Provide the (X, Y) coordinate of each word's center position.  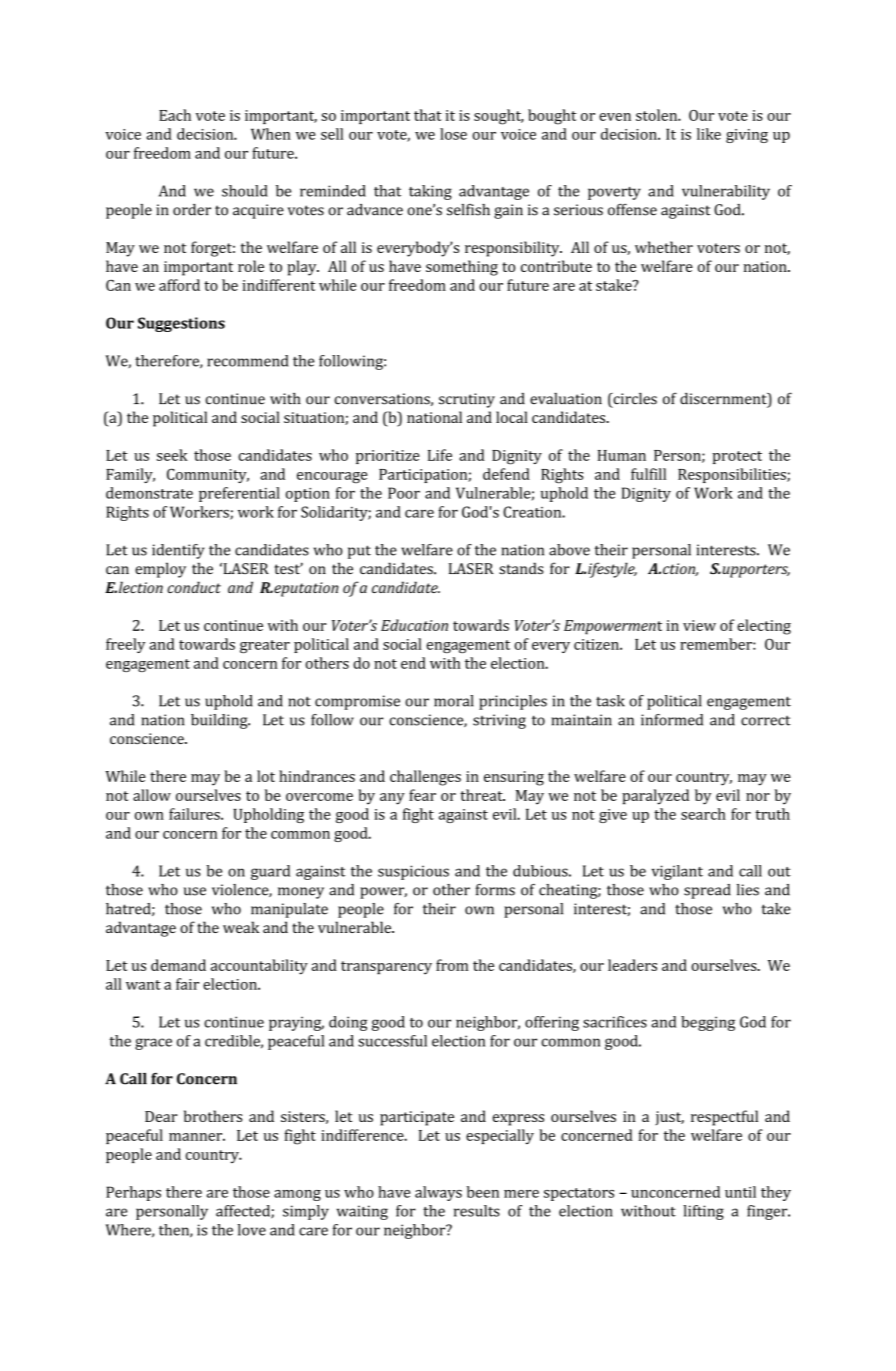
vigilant (677, 872)
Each (175, 115)
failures (195, 814)
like (709, 134)
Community (208, 475)
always (438, 1193)
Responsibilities (733, 475)
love (252, 1230)
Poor (404, 493)
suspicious (413, 872)
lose (453, 134)
